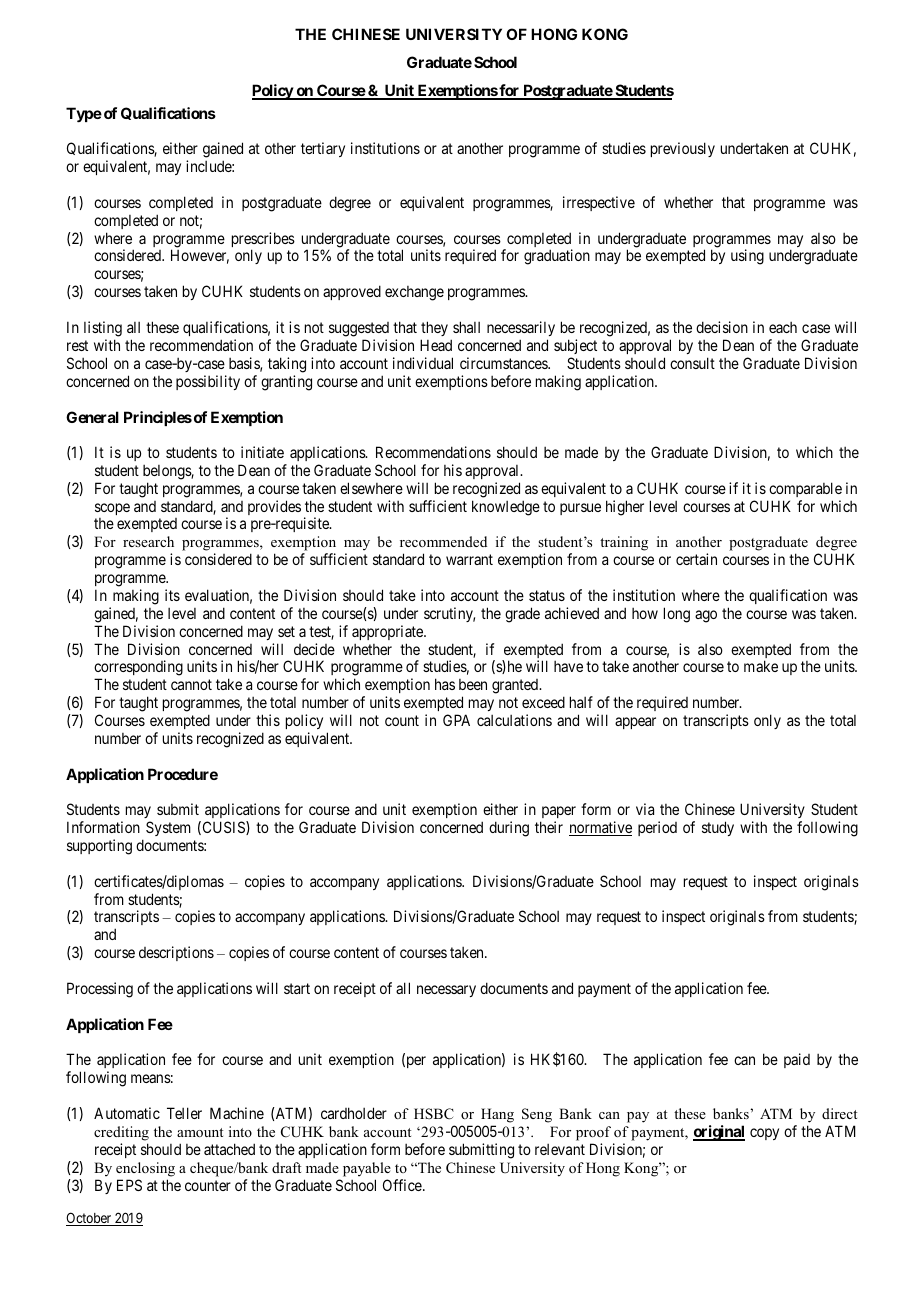 This screenshot has width=924, height=1308. Describe the element at coordinates (403, 1185) in the screenshot. I see `Office` at that location.
